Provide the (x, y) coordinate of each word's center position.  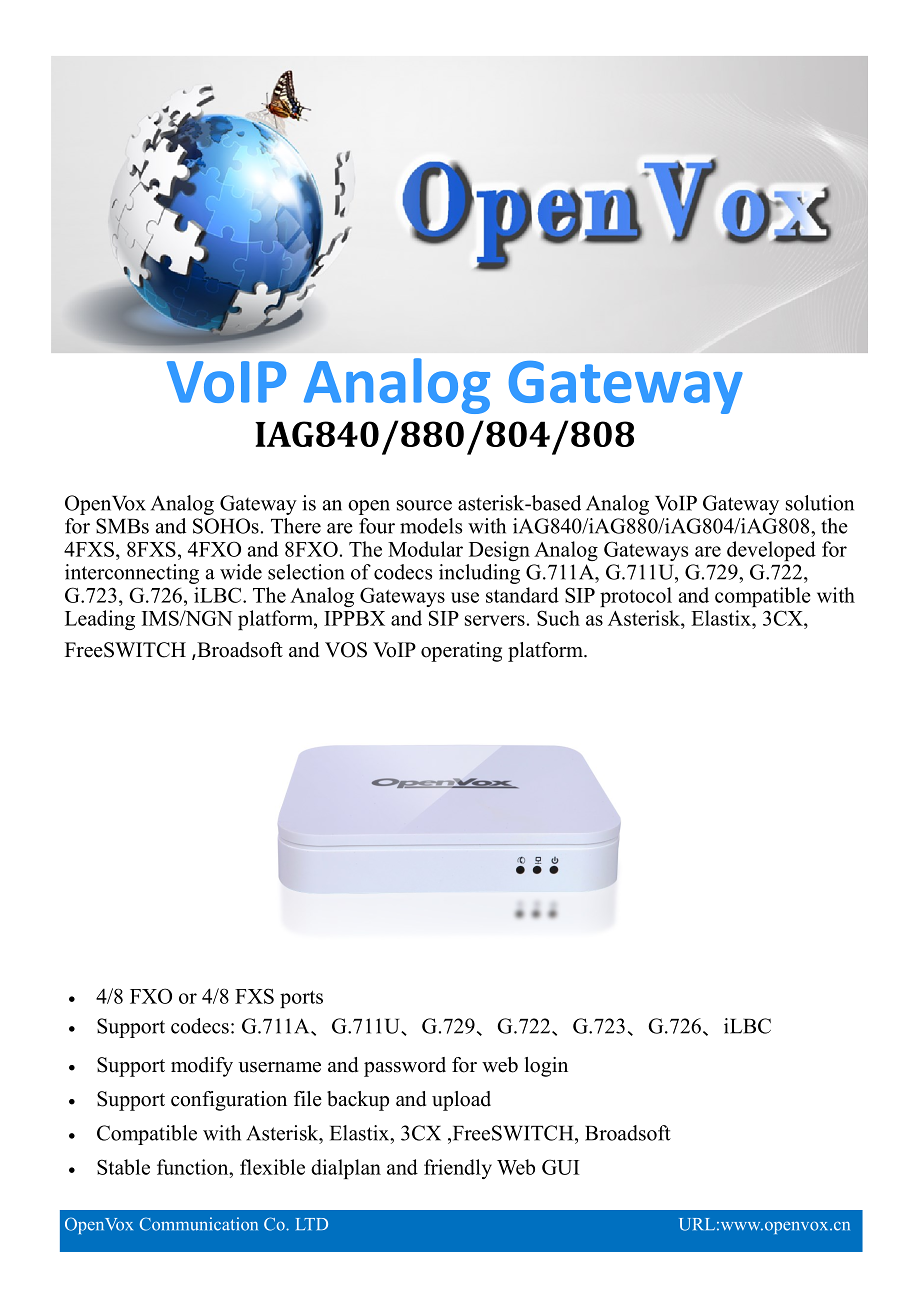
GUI (560, 1167)
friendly (458, 1169)
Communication (199, 1224)
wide (241, 572)
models (431, 526)
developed (771, 551)
